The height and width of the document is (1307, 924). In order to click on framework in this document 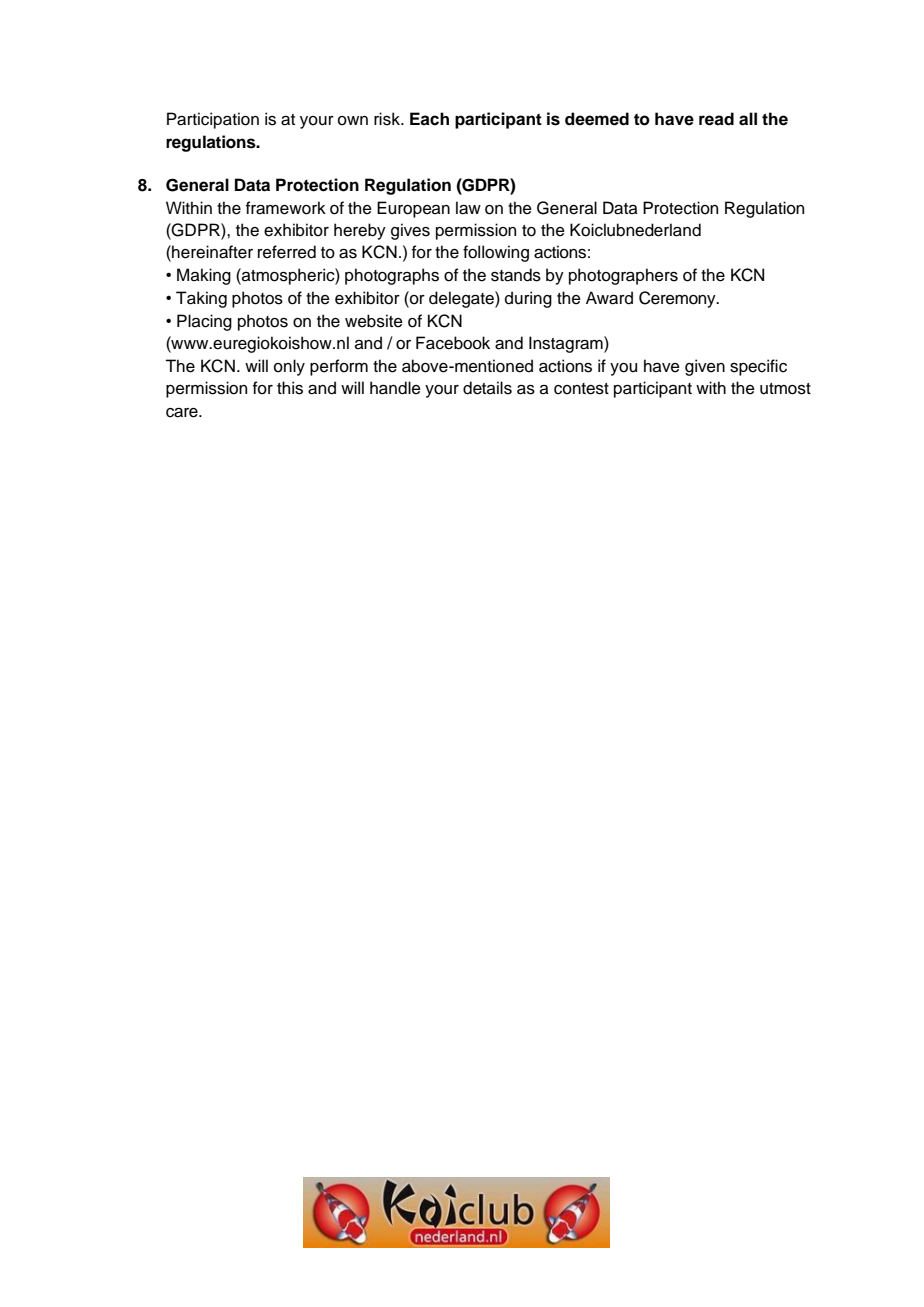, I will do `click(286, 208)`.
